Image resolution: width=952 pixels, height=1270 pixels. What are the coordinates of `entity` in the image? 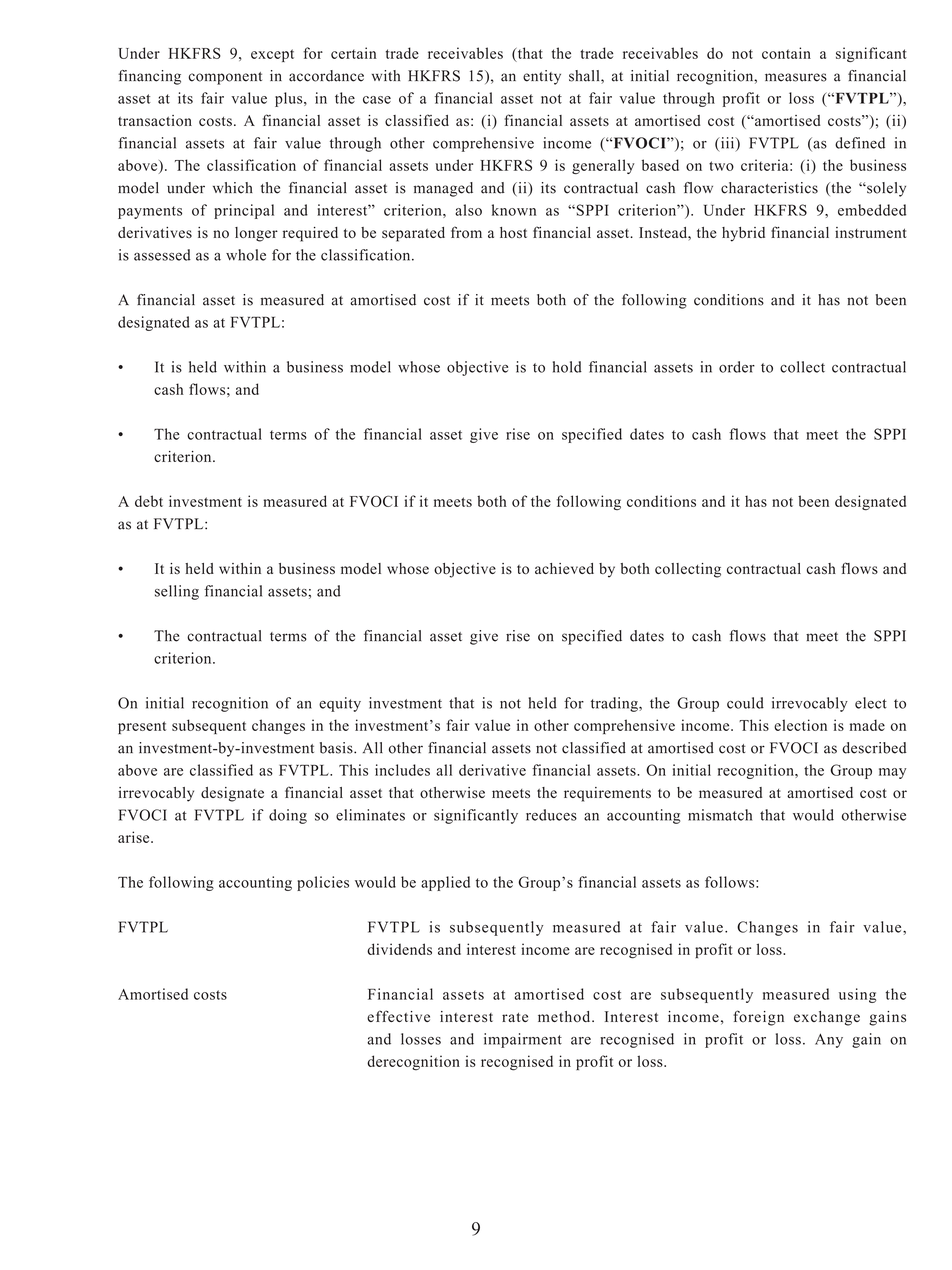 It's located at (542, 77).
